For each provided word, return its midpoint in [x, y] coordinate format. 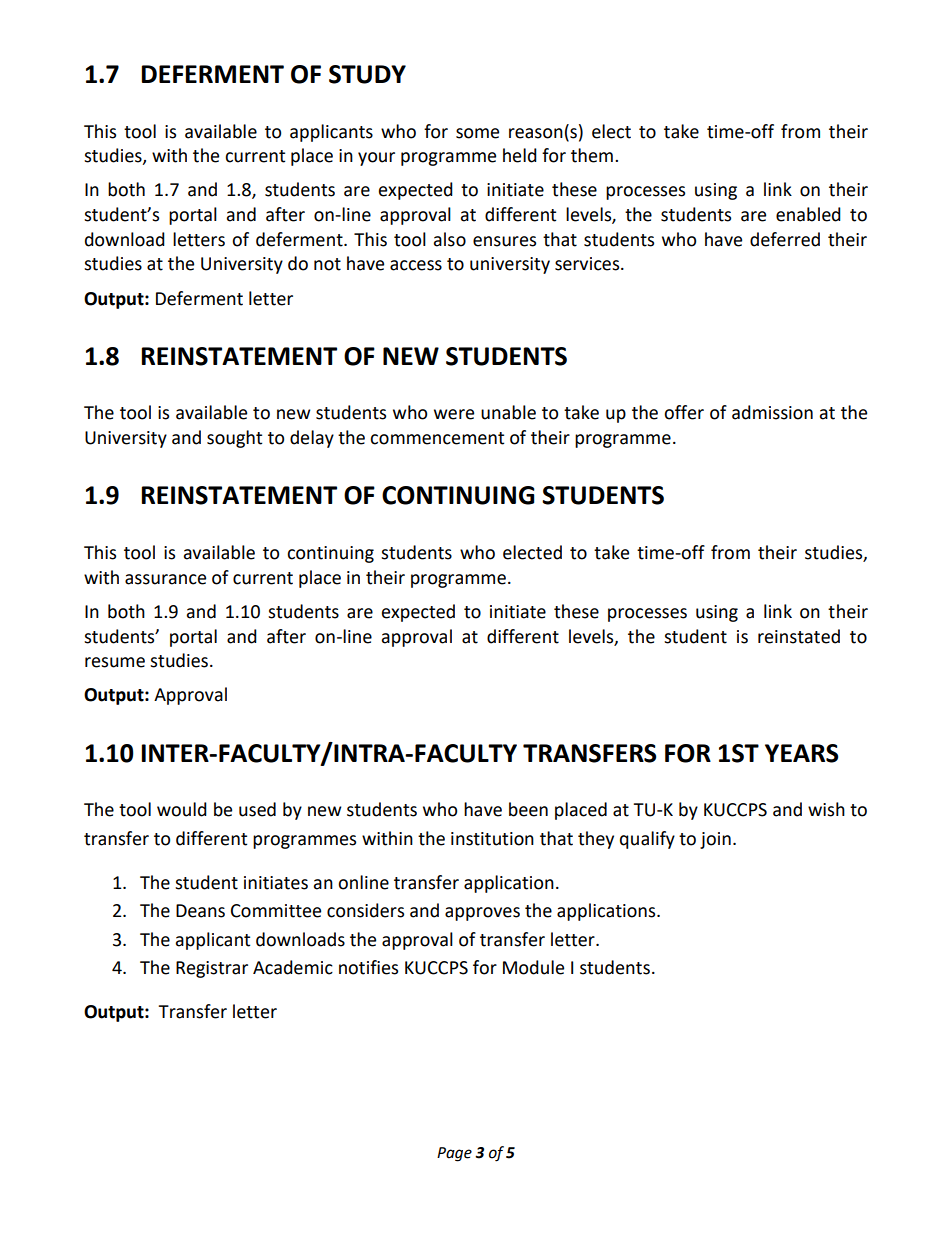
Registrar [212, 969]
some [477, 133]
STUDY [367, 74]
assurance [165, 579]
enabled [808, 214]
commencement [437, 438]
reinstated [799, 636]
